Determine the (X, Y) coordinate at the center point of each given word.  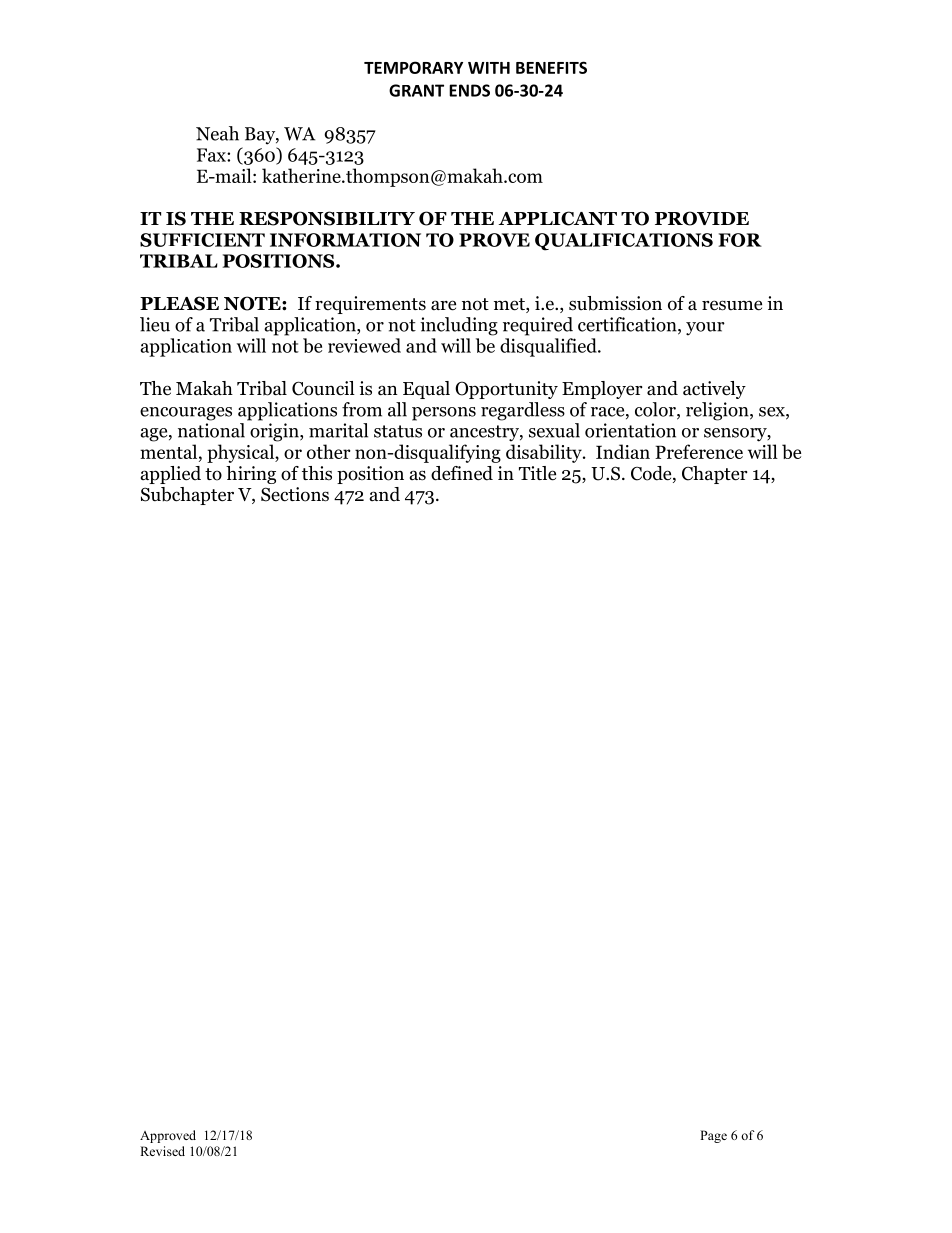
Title (537, 473)
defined (462, 473)
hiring (251, 475)
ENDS (469, 90)
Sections (295, 494)
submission (615, 303)
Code (652, 474)
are (443, 305)
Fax (212, 155)
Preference (699, 451)
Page (713, 1136)
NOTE (253, 303)
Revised (162, 1151)
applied (171, 475)
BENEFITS (551, 67)
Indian (623, 451)
